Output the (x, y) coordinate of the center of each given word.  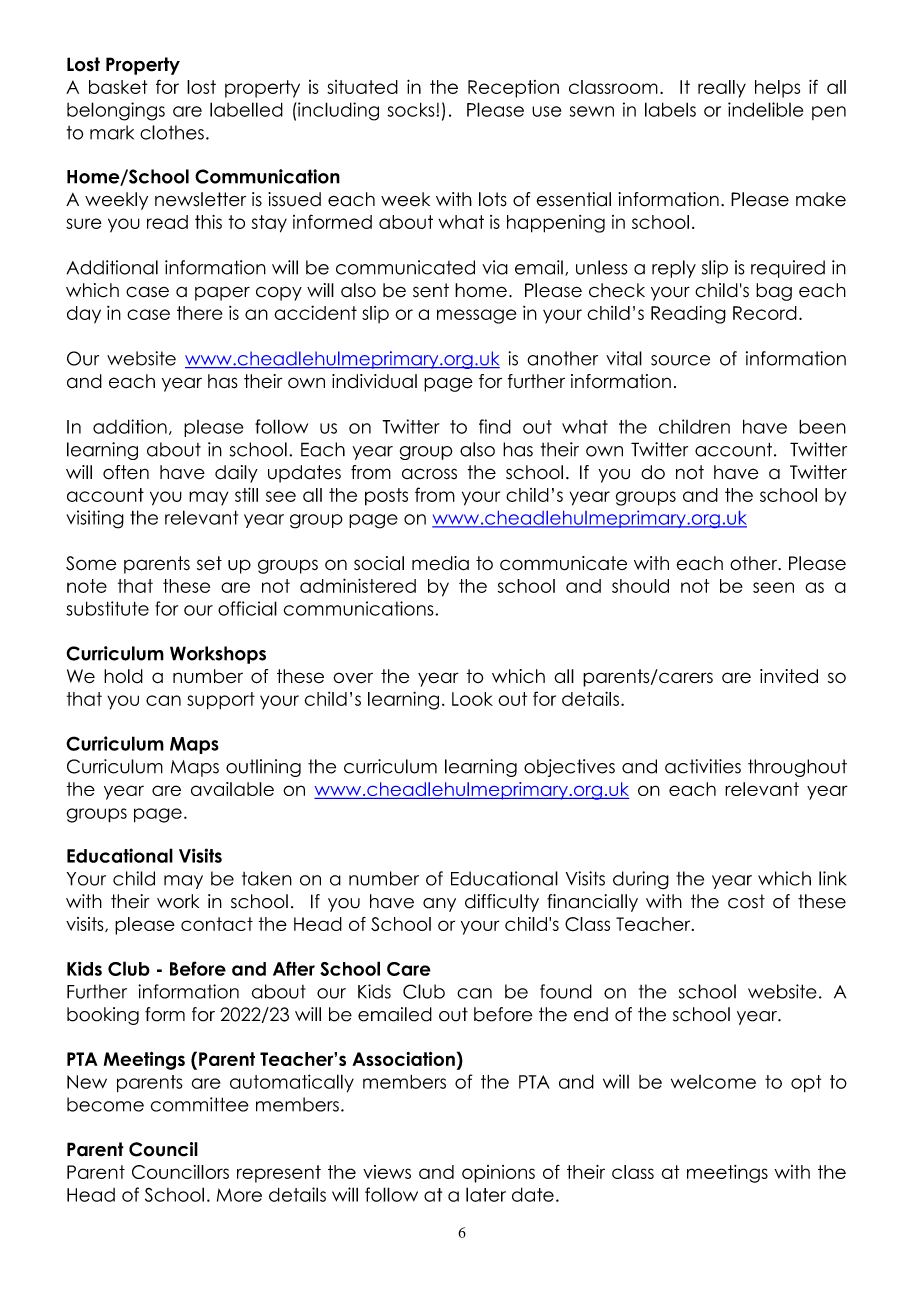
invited (789, 676)
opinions (498, 1174)
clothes (172, 132)
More (239, 1195)
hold (123, 676)
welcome (713, 1082)
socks (412, 109)
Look (472, 699)
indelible (765, 109)
